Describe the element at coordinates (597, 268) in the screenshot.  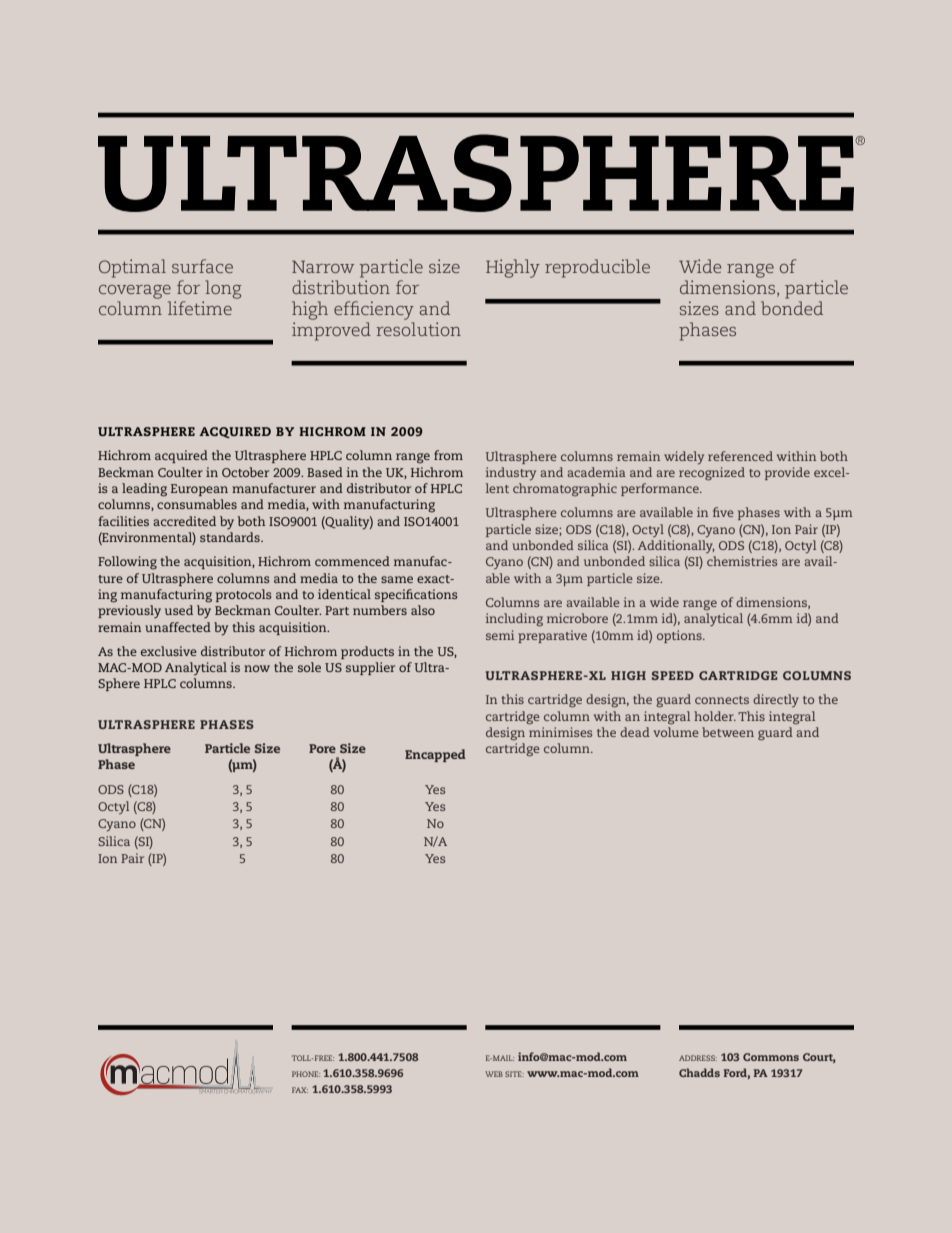
I see `reproducible` at that location.
